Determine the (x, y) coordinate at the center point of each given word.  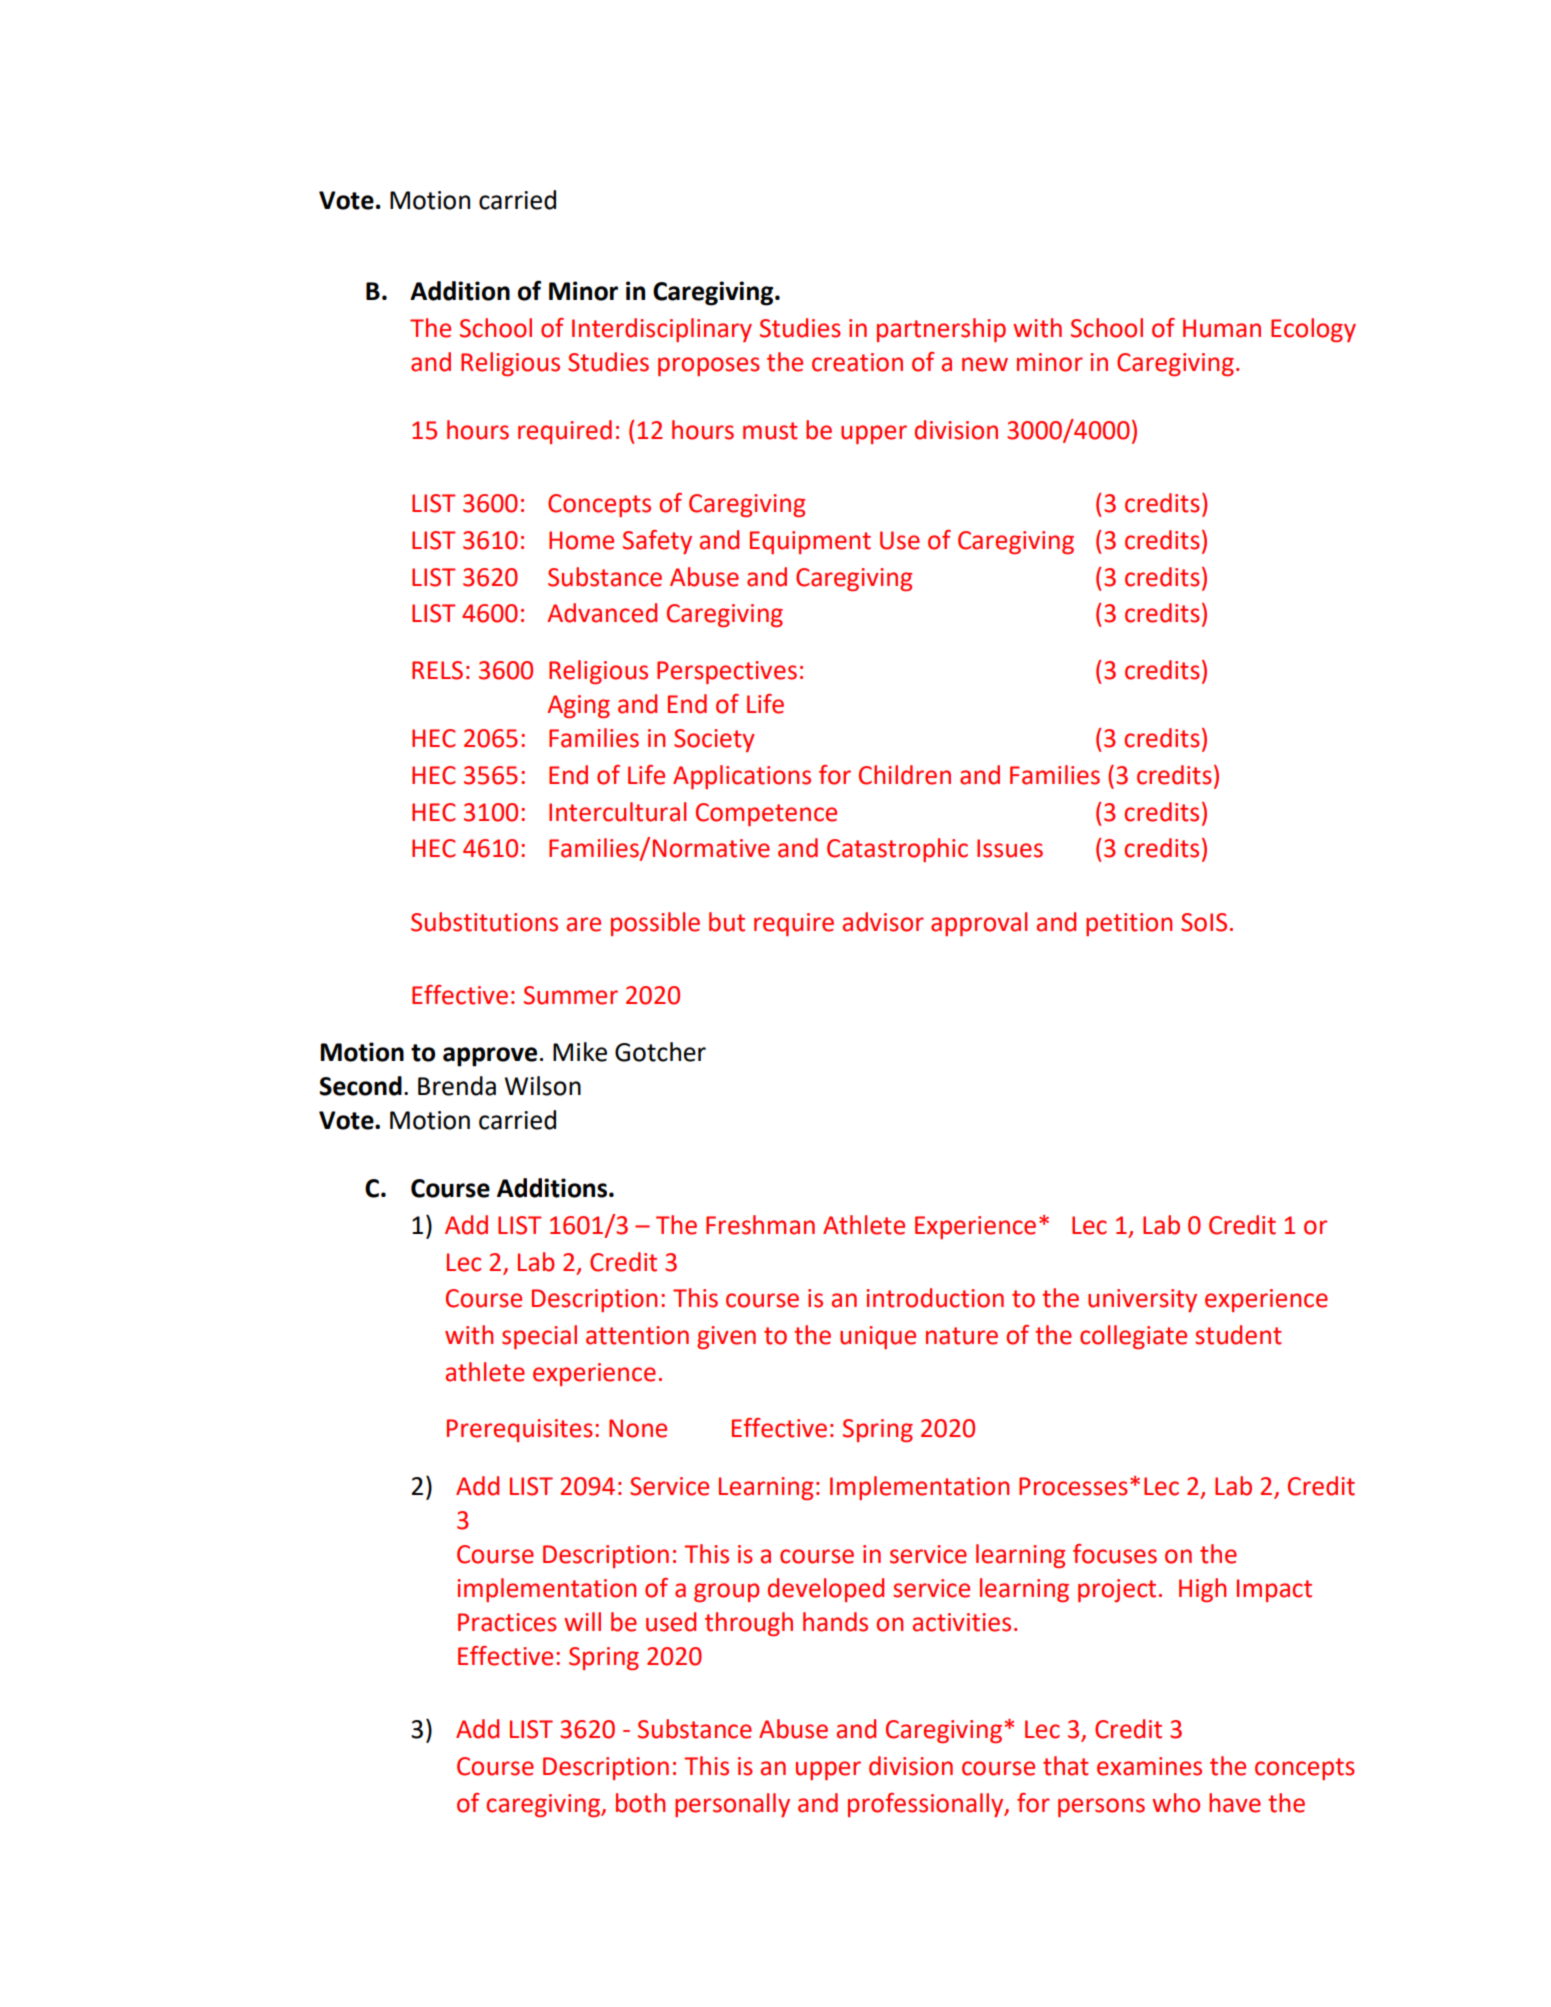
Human (1222, 328)
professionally (927, 1805)
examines (1149, 1766)
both (640, 1803)
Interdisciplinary (662, 330)
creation (857, 362)
